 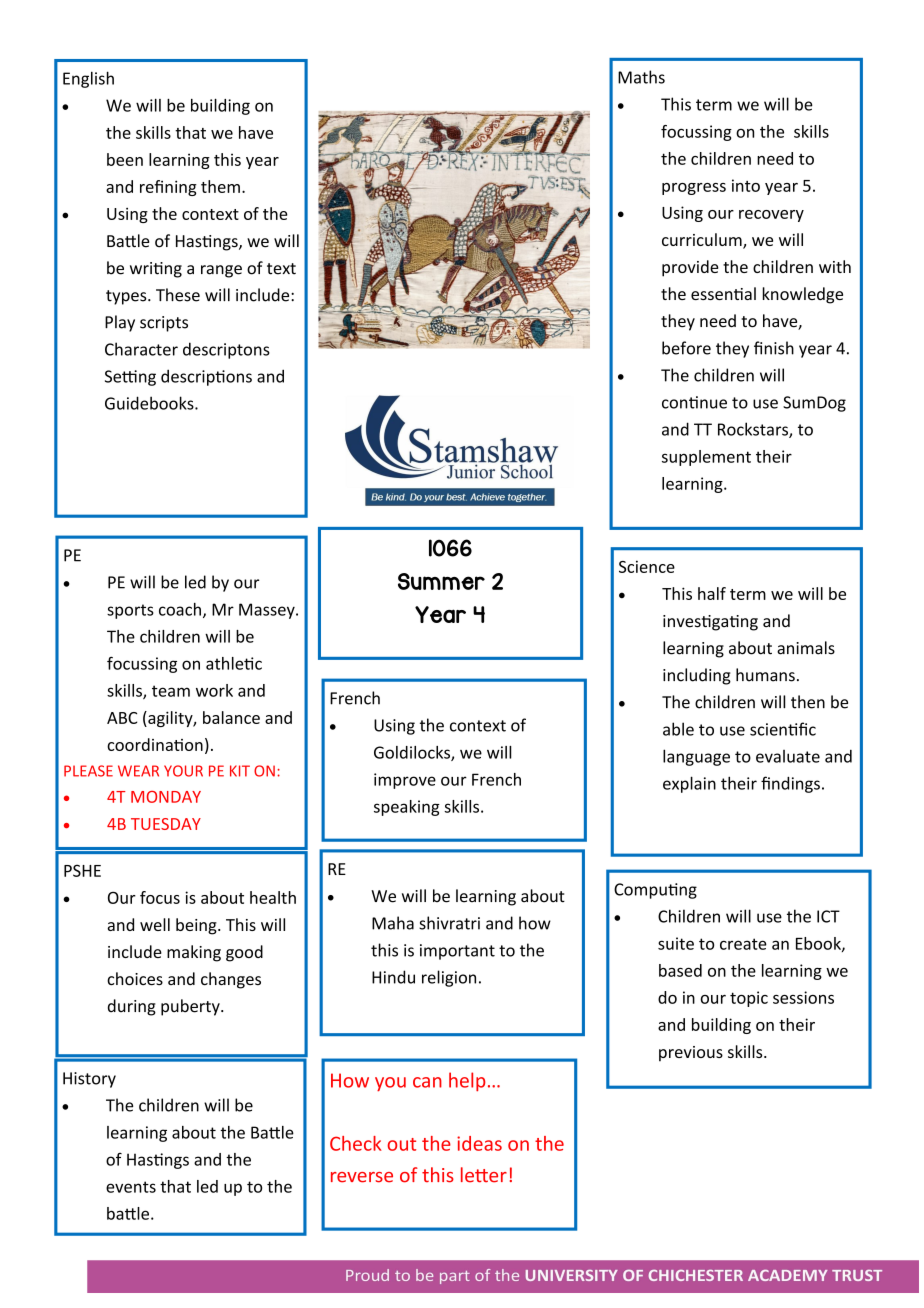 I want to click on coach, so click(x=180, y=609).
